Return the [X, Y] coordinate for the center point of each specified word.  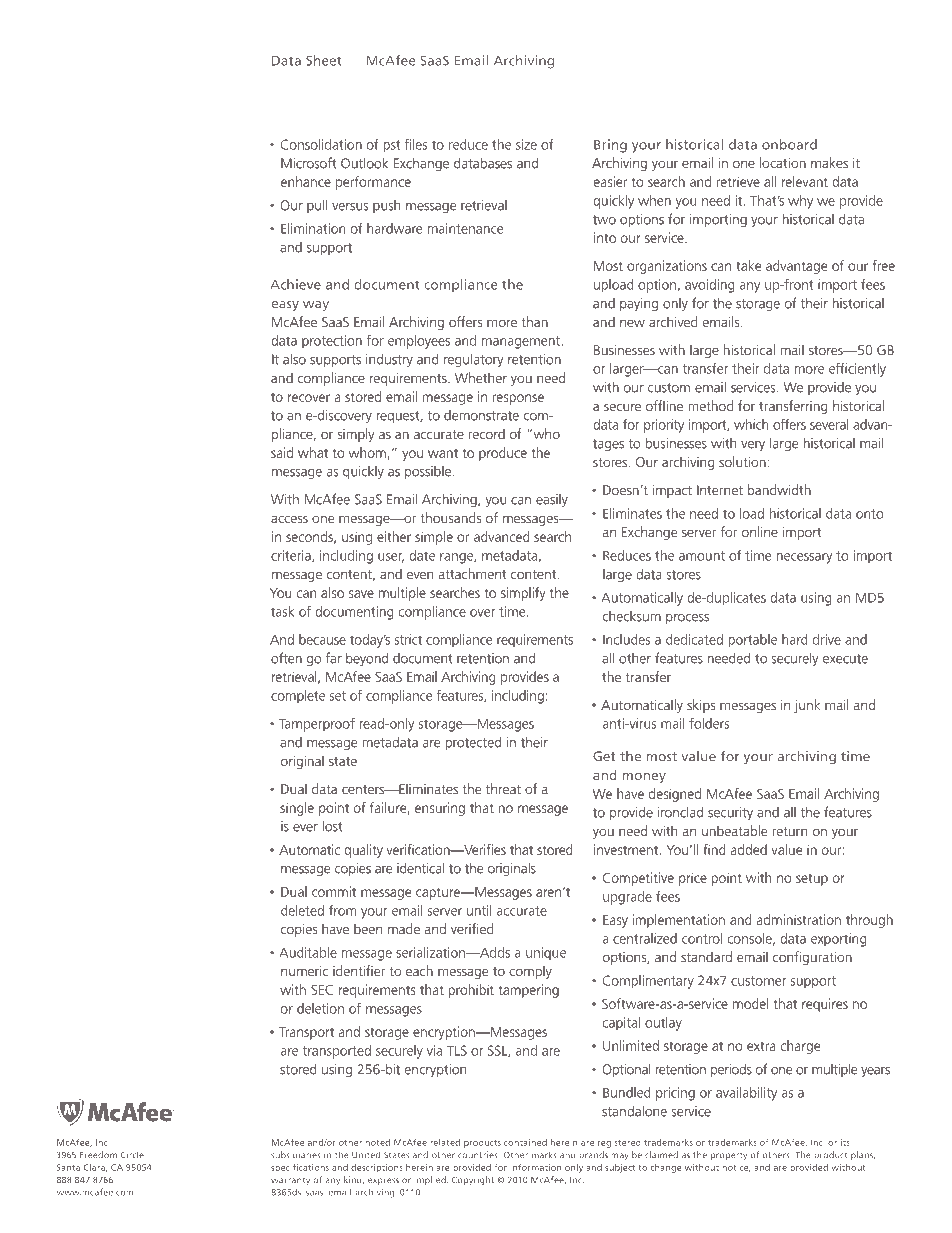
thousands [450, 517]
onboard [789, 144]
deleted [302, 910]
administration [799, 919]
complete [298, 697]
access [289, 519]
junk [807, 706]
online [760, 531]
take [748, 265]
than [534, 321]
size [526, 144]
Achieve [295, 284]
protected [473, 743]
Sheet [324, 60]
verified [472, 928]
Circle [132, 1154]
